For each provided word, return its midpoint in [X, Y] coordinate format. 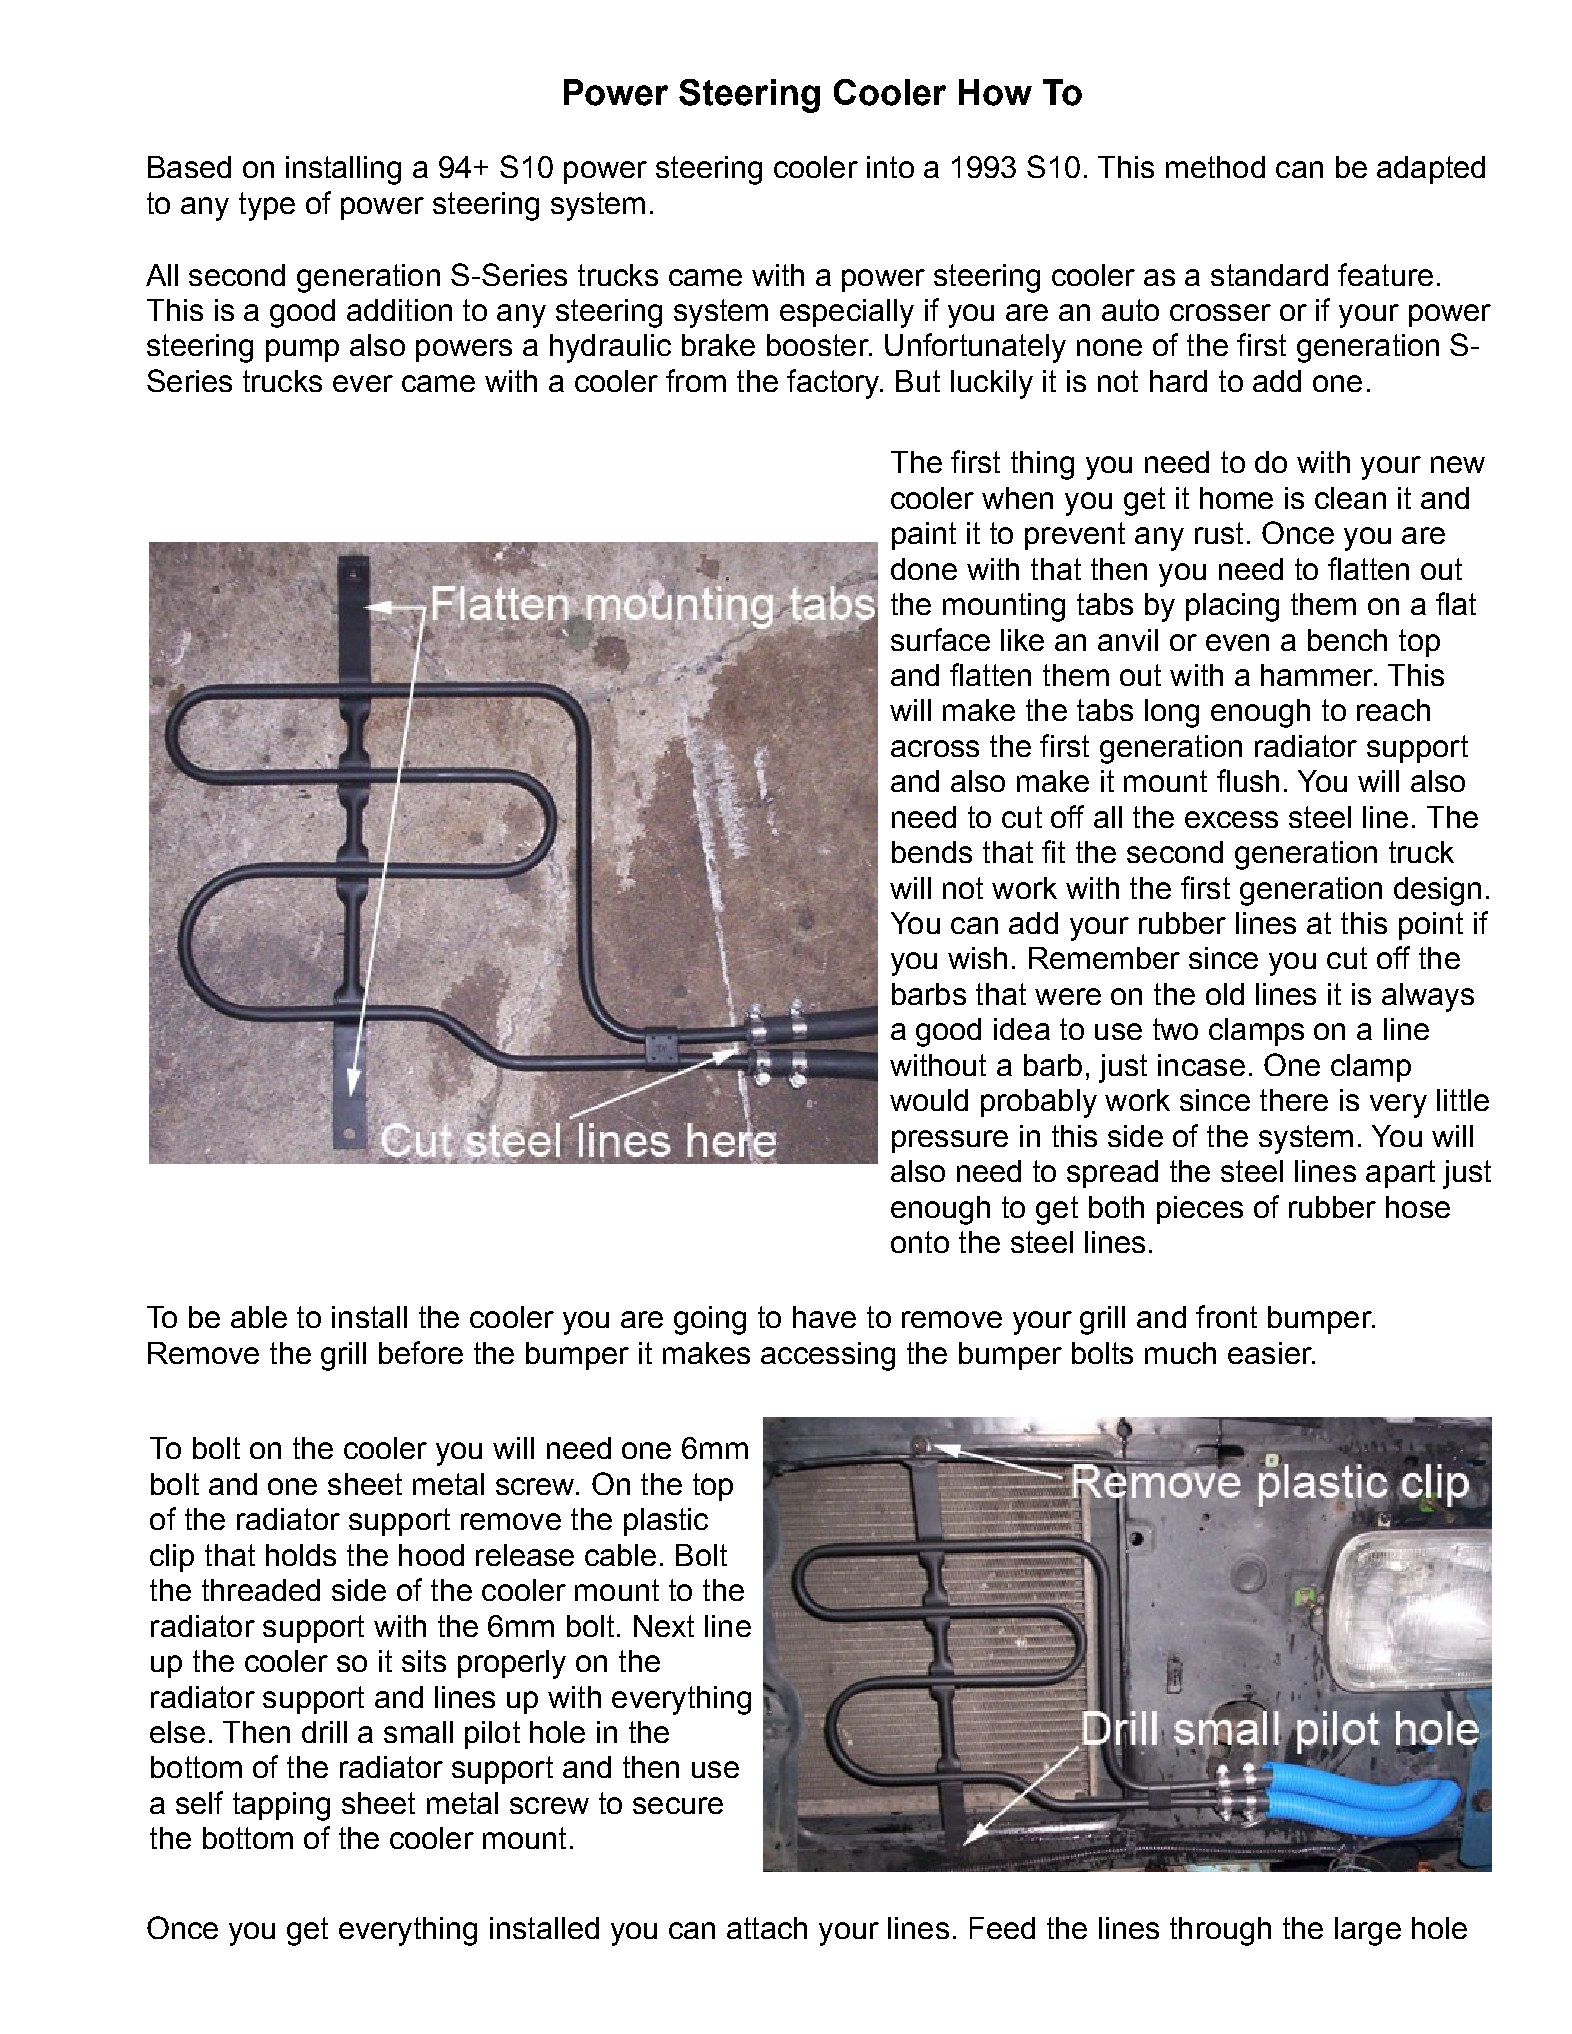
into [890, 167]
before [421, 1352]
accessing [828, 1356]
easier [1271, 1353]
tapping [281, 1806]
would [929, 1100]
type [267, 206]
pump [302, 350]
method [1215, 167]
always [1428, 997]
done [924, 569]
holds [301, 1555]
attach [767, 1928]
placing [1232, 607]
